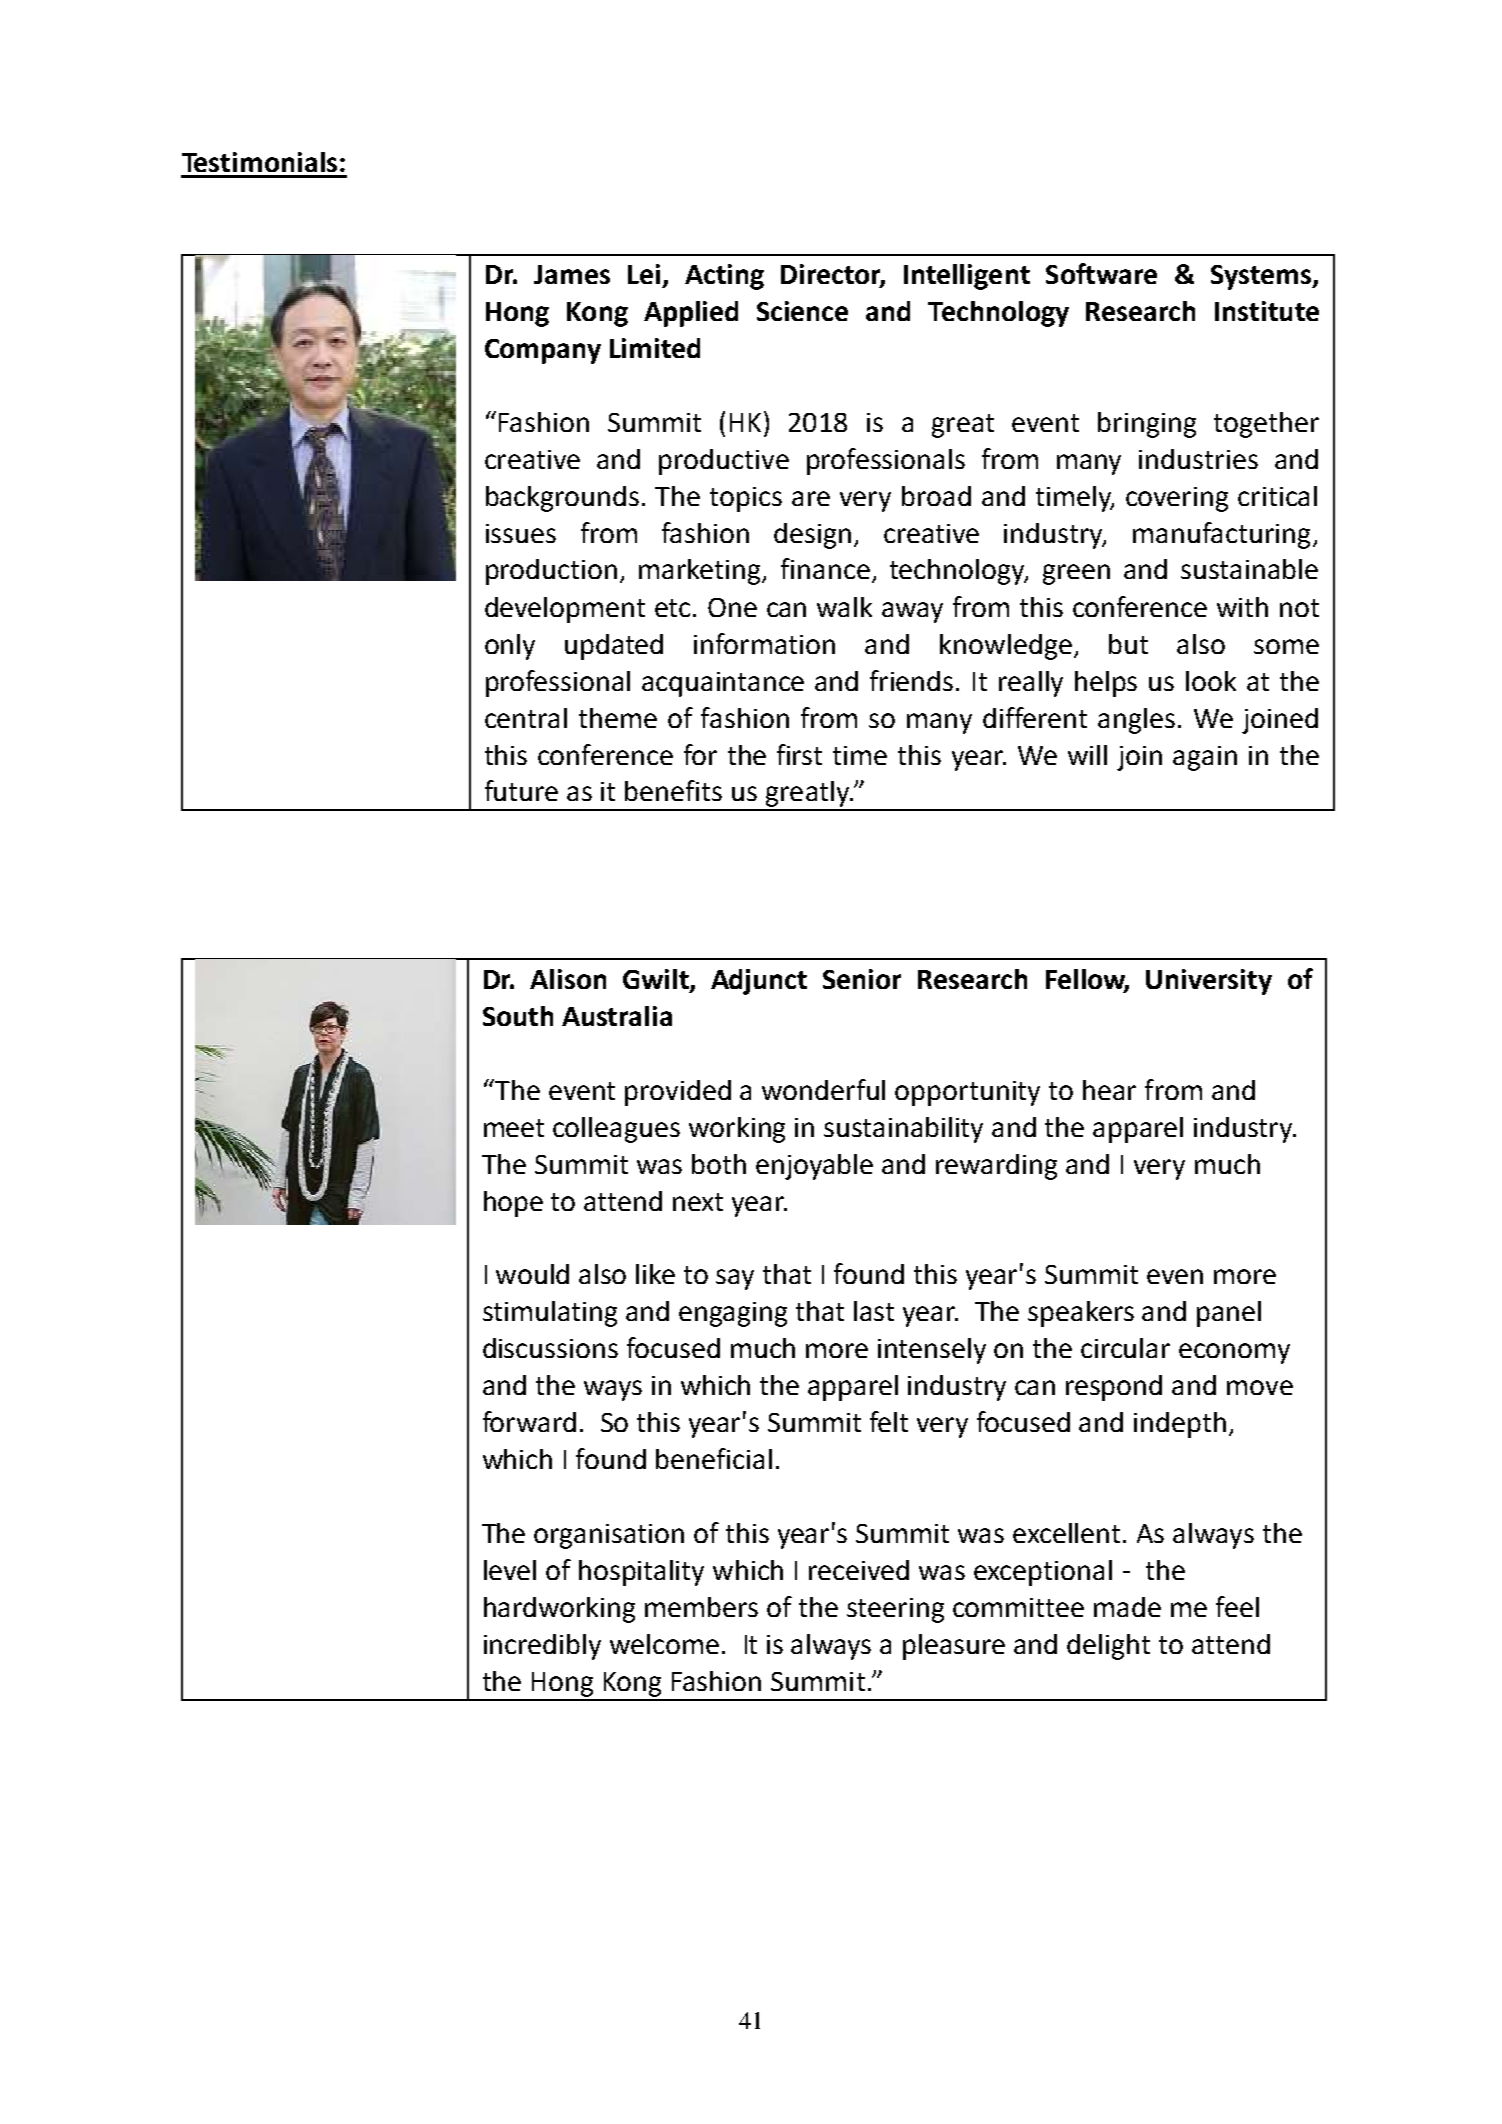  Describe the element at coordinates (518, 1016) in the screenshot. I see `South` at that location.
